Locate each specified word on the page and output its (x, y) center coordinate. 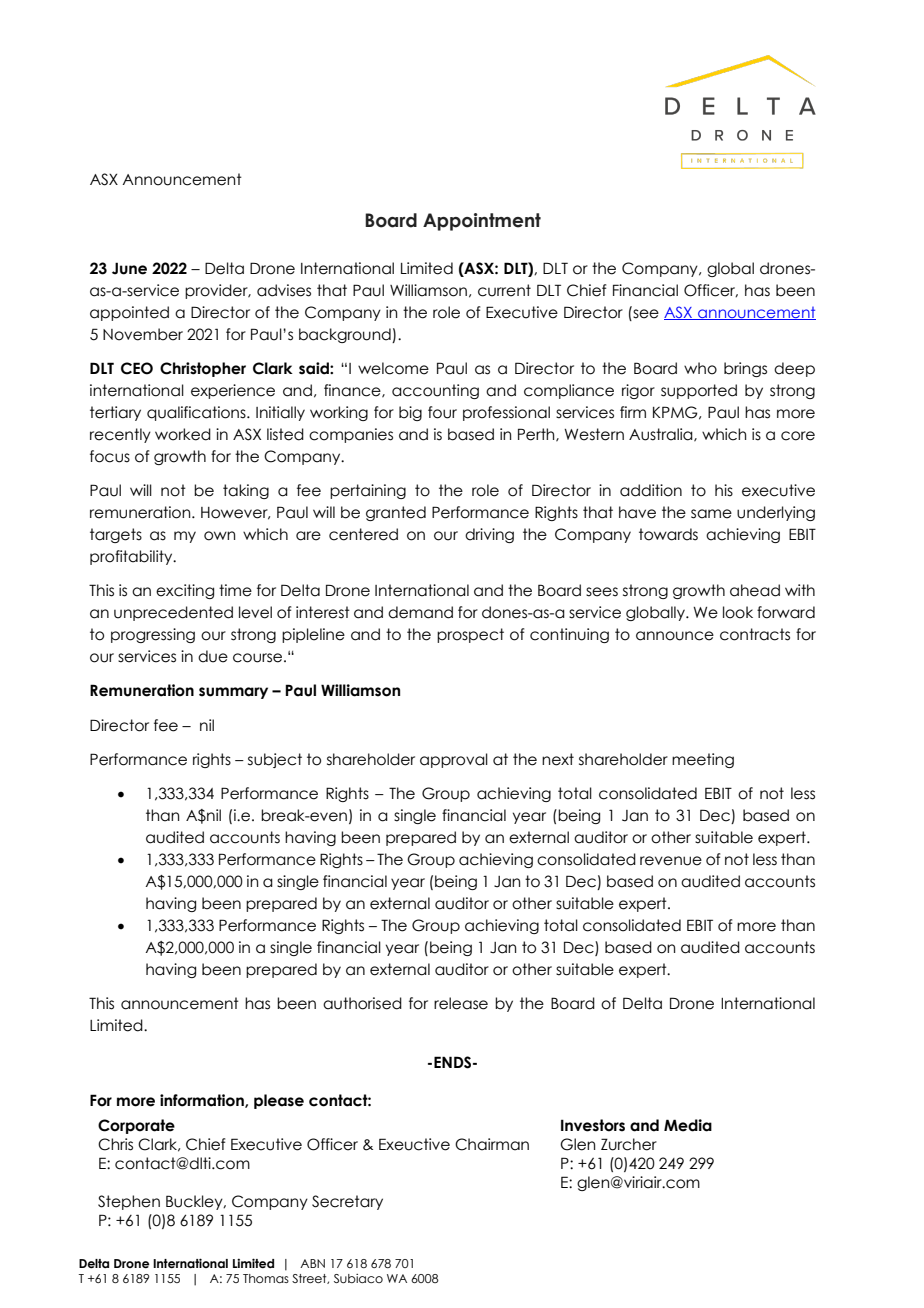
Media (688, 1125)
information (203, 1101)
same (711, 514)
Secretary (347, 1202)
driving (489, 535)
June (129, 268)
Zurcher (629, 1144)
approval (454, 760)
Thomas (266, 1278)
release (461, 1003)
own (219, 536)
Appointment (482, 222)
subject (275, 760)
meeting (703, 760)
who (700, 368)
